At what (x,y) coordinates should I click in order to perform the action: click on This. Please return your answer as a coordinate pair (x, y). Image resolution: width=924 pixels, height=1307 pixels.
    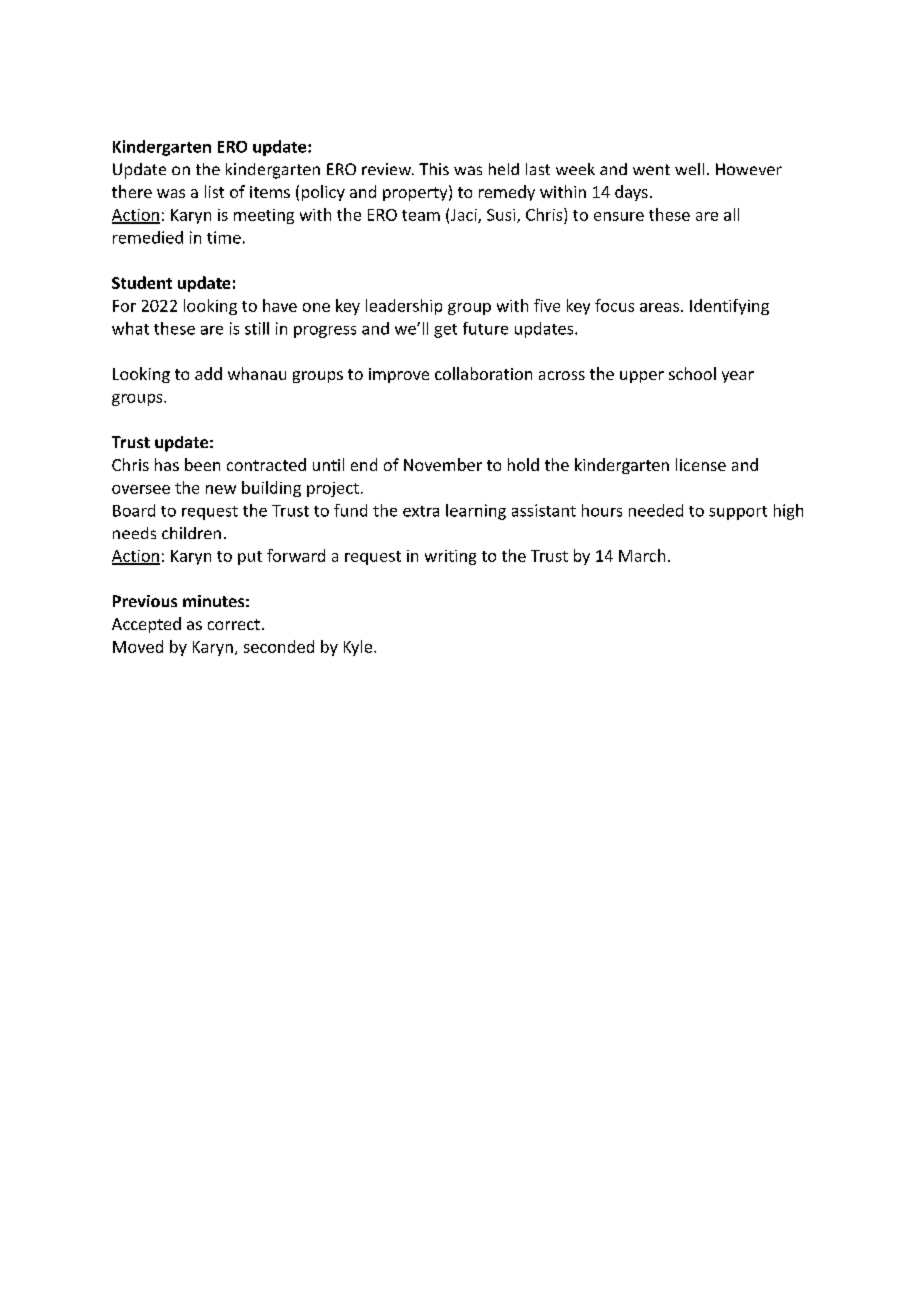
    Looking at the image, I should click on (434, 169).
